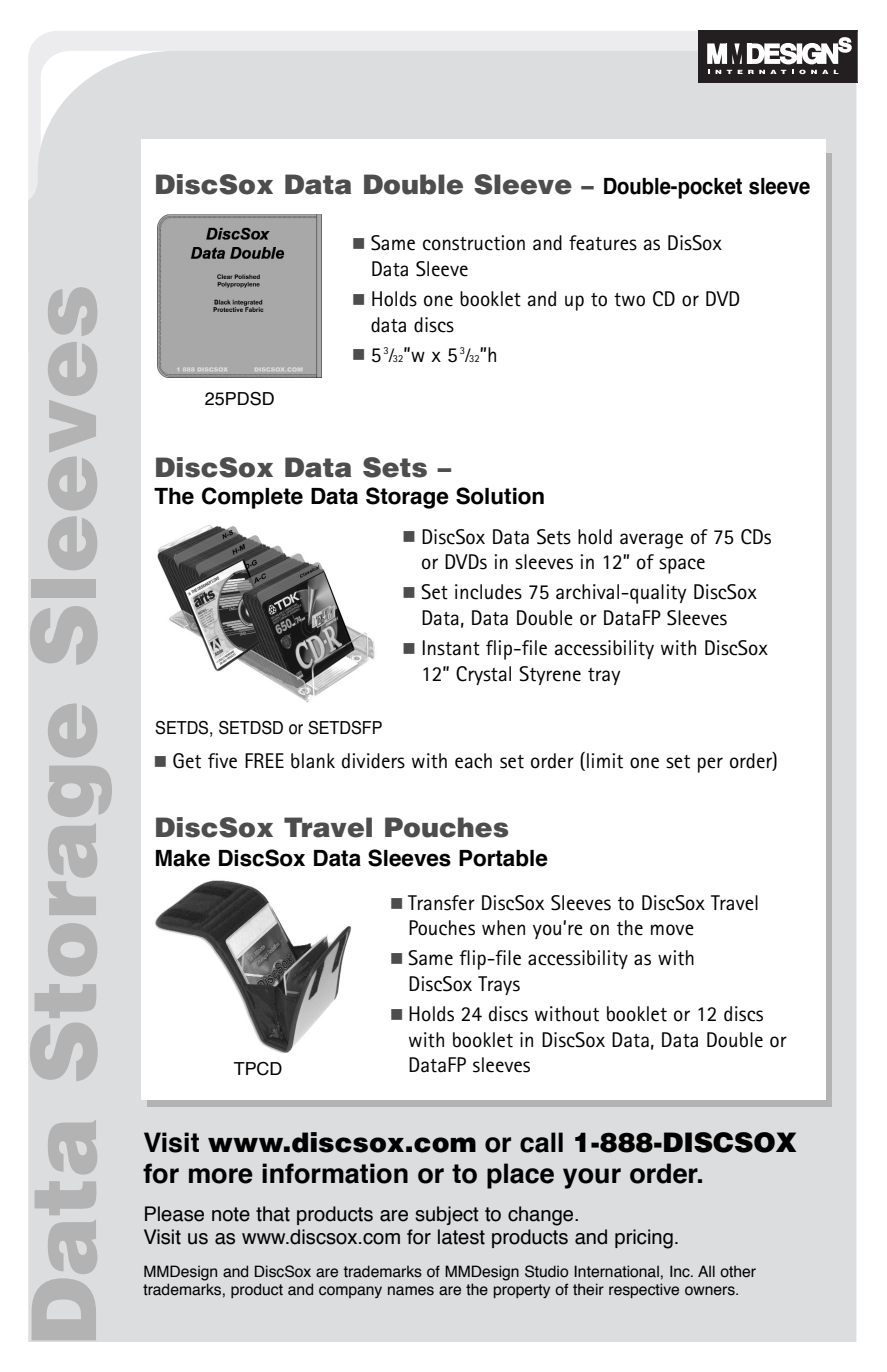 The height and width of the document is (1372, 887). What do you see at coordinates (183, 858) in the document?
I see `Make` at bounding box center [183, 858].
